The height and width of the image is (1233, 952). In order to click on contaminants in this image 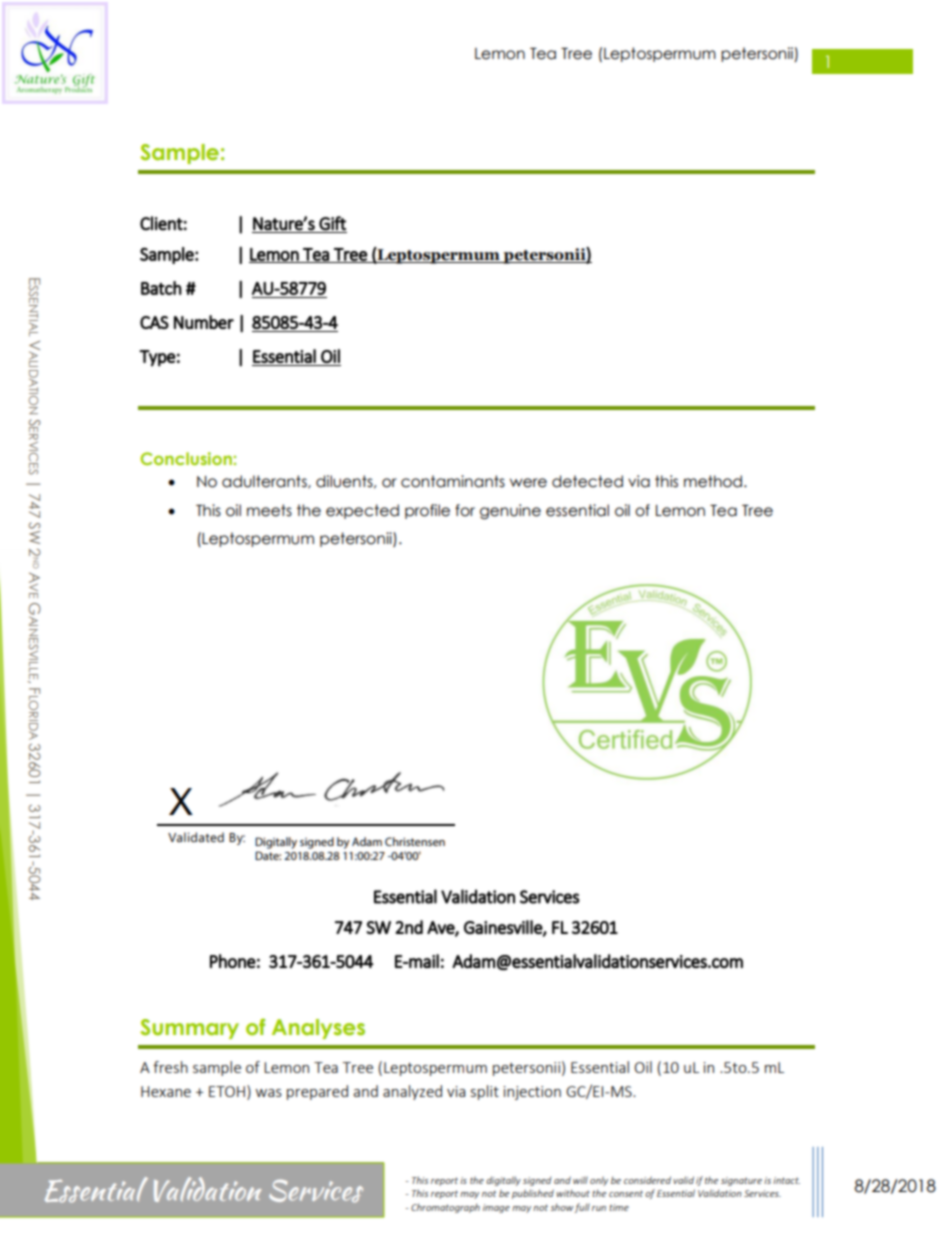, I will do `click(453, 481)`.
